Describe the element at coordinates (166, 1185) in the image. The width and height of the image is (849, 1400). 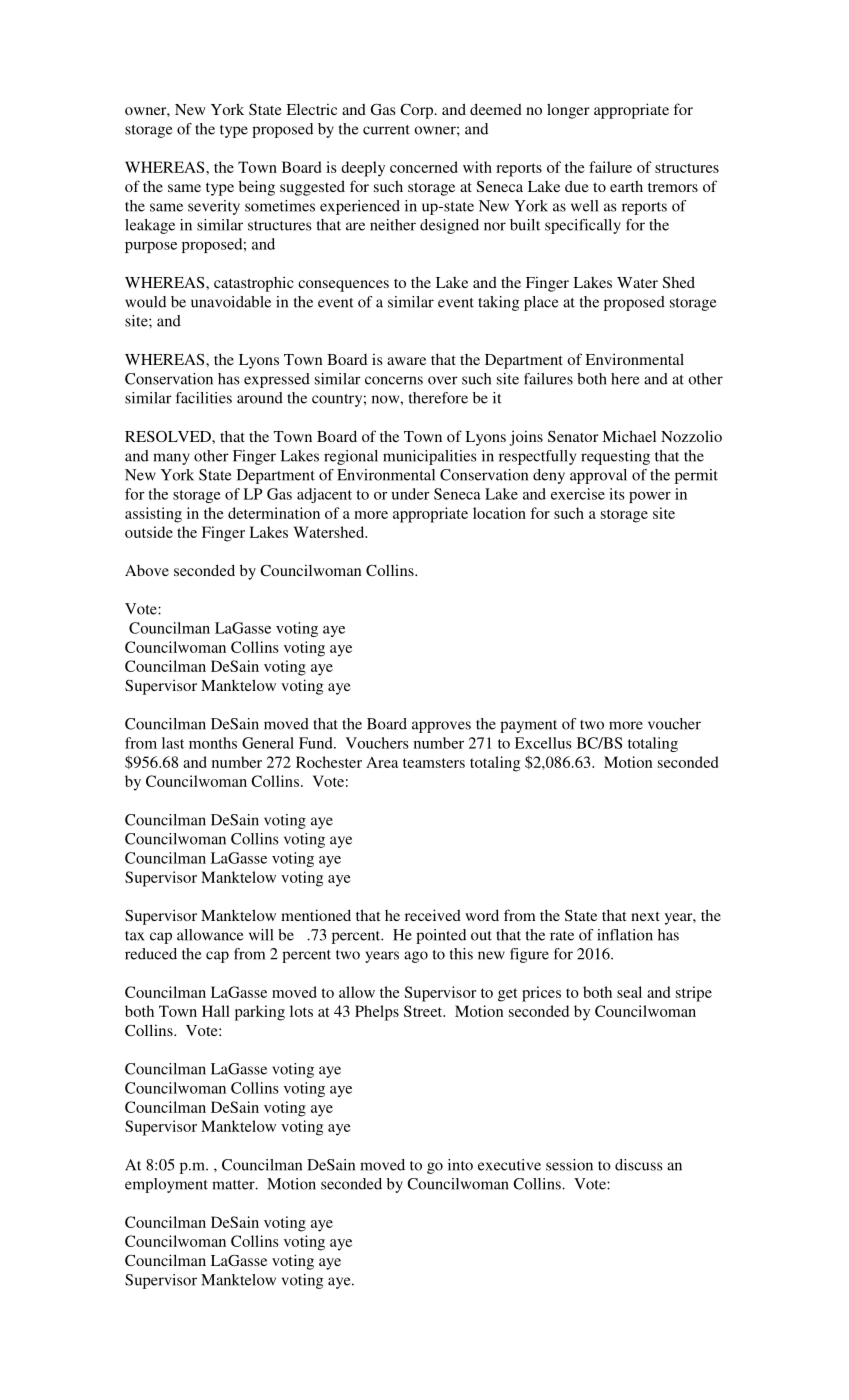
I see `employment` at that location.
